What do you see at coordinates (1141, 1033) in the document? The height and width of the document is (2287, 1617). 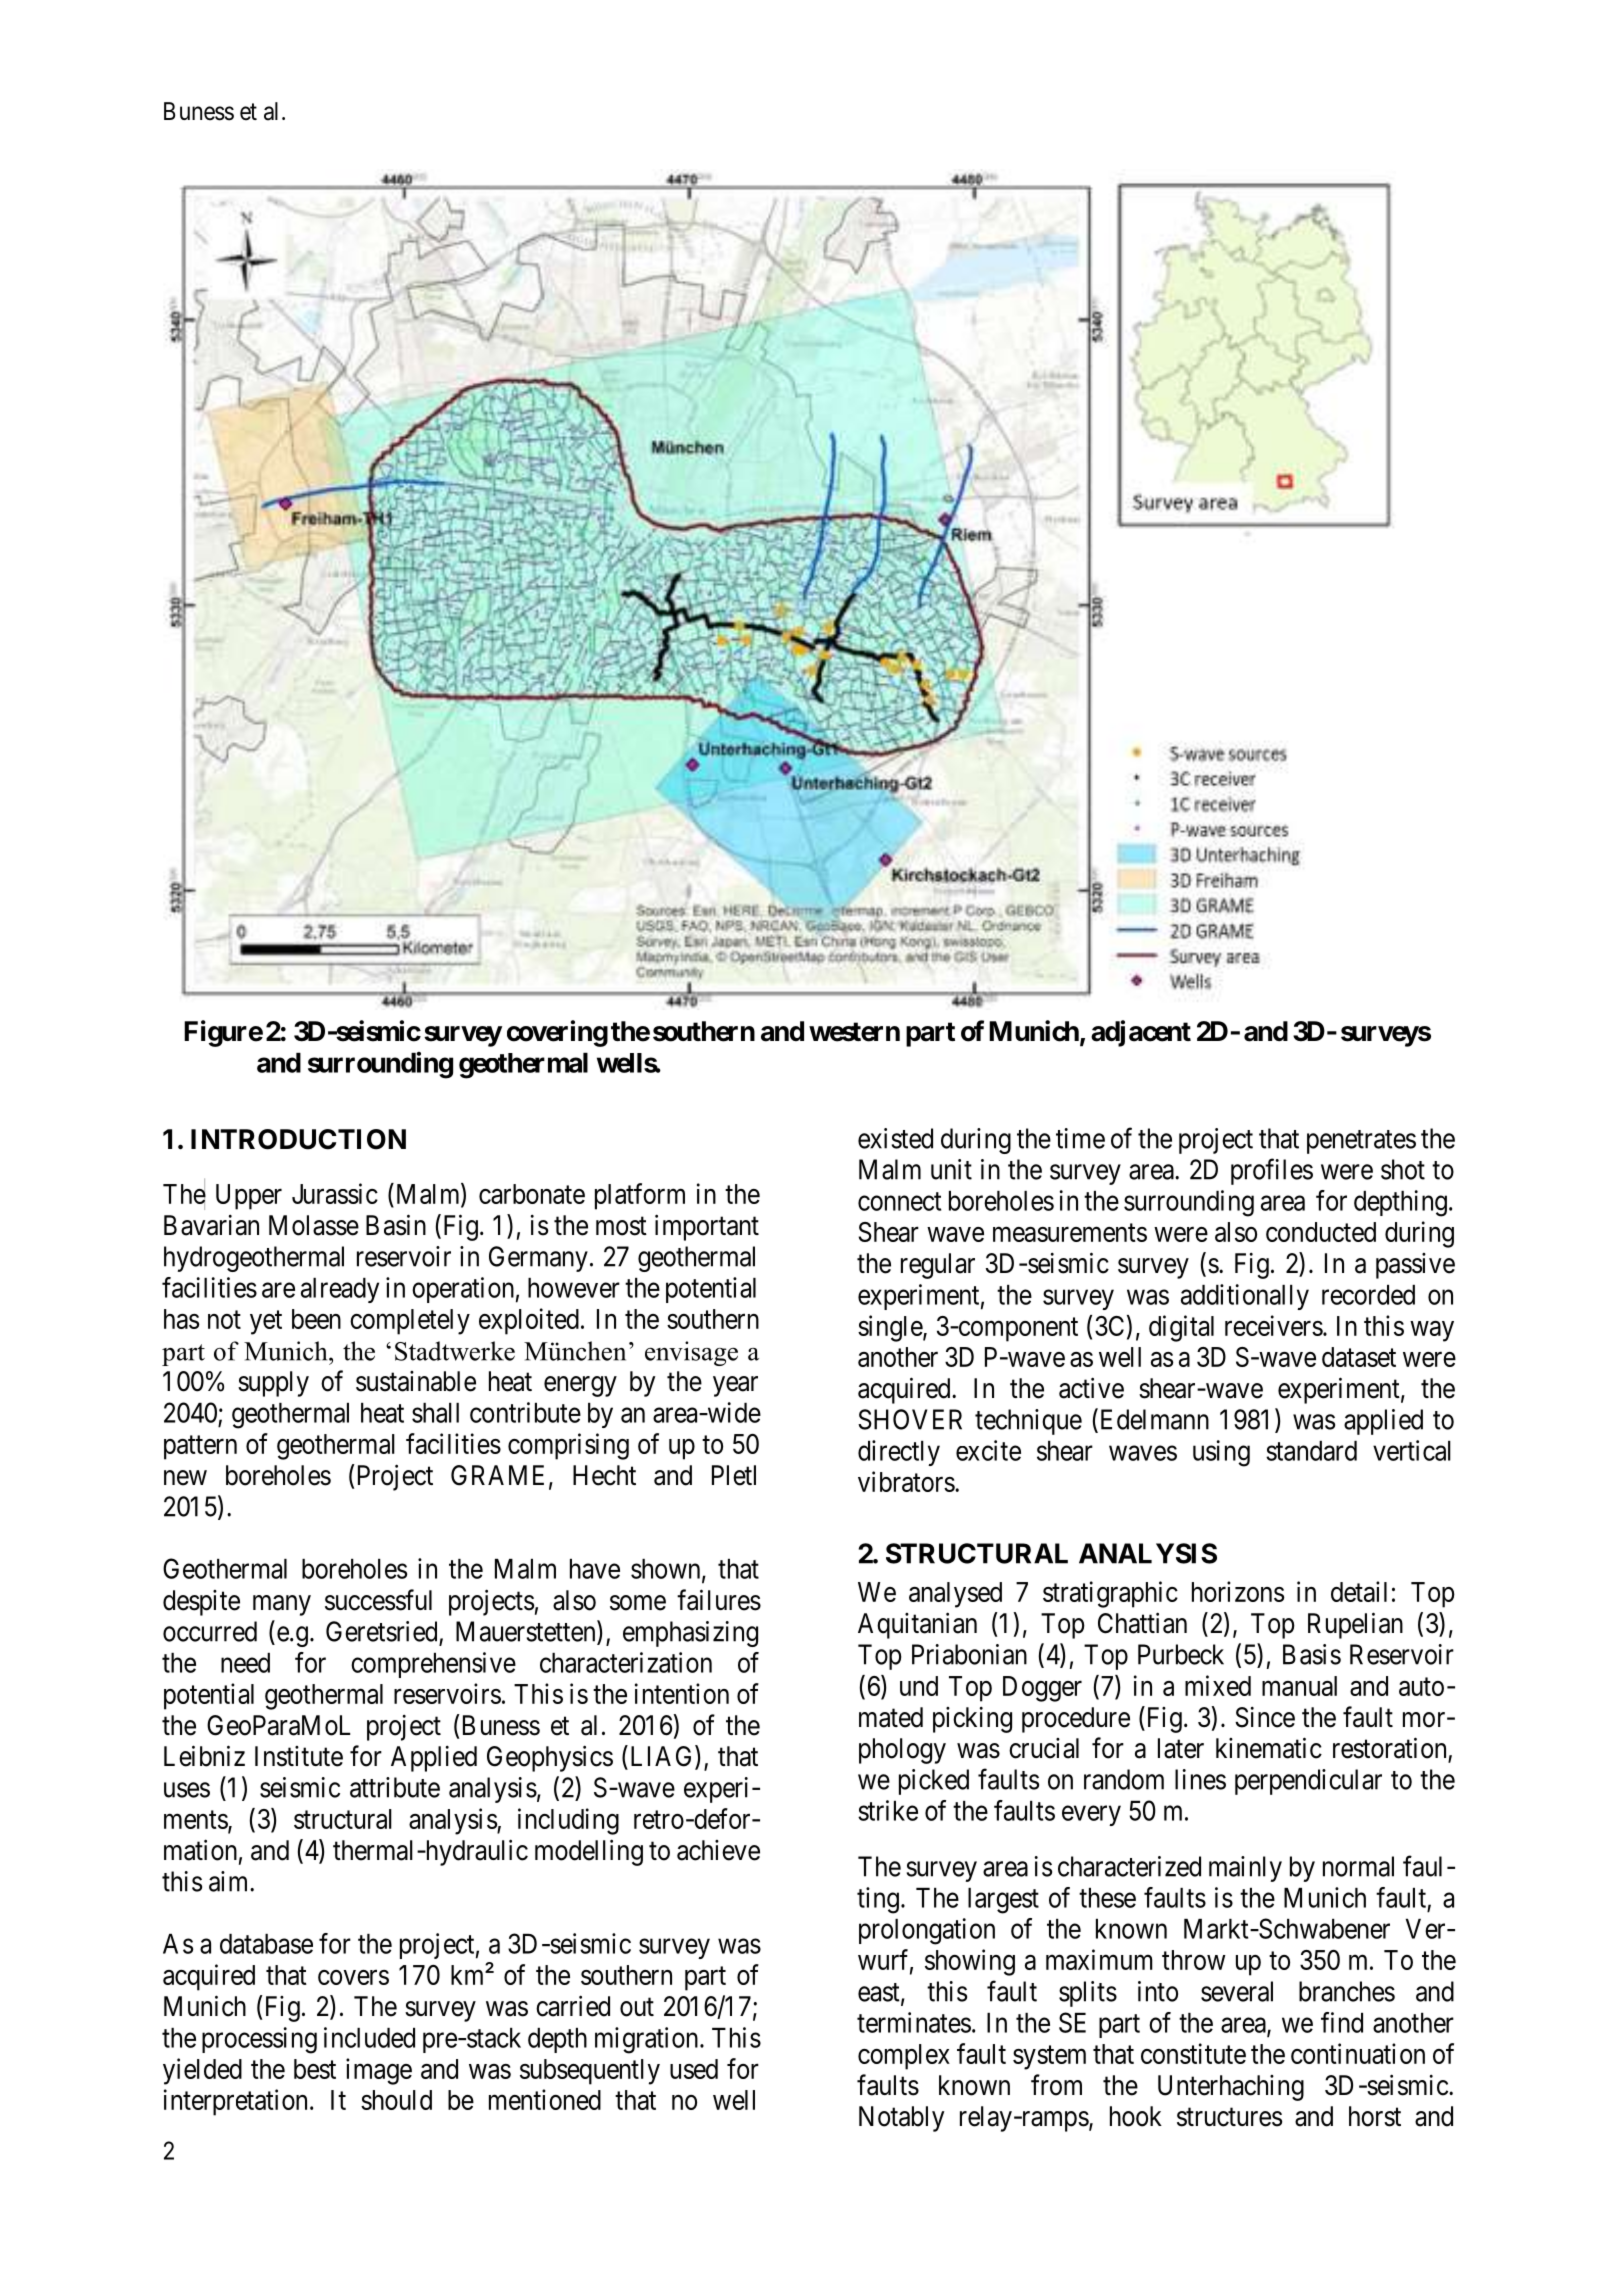 I see `adjacent` at bounding box center [1141, 1033].
